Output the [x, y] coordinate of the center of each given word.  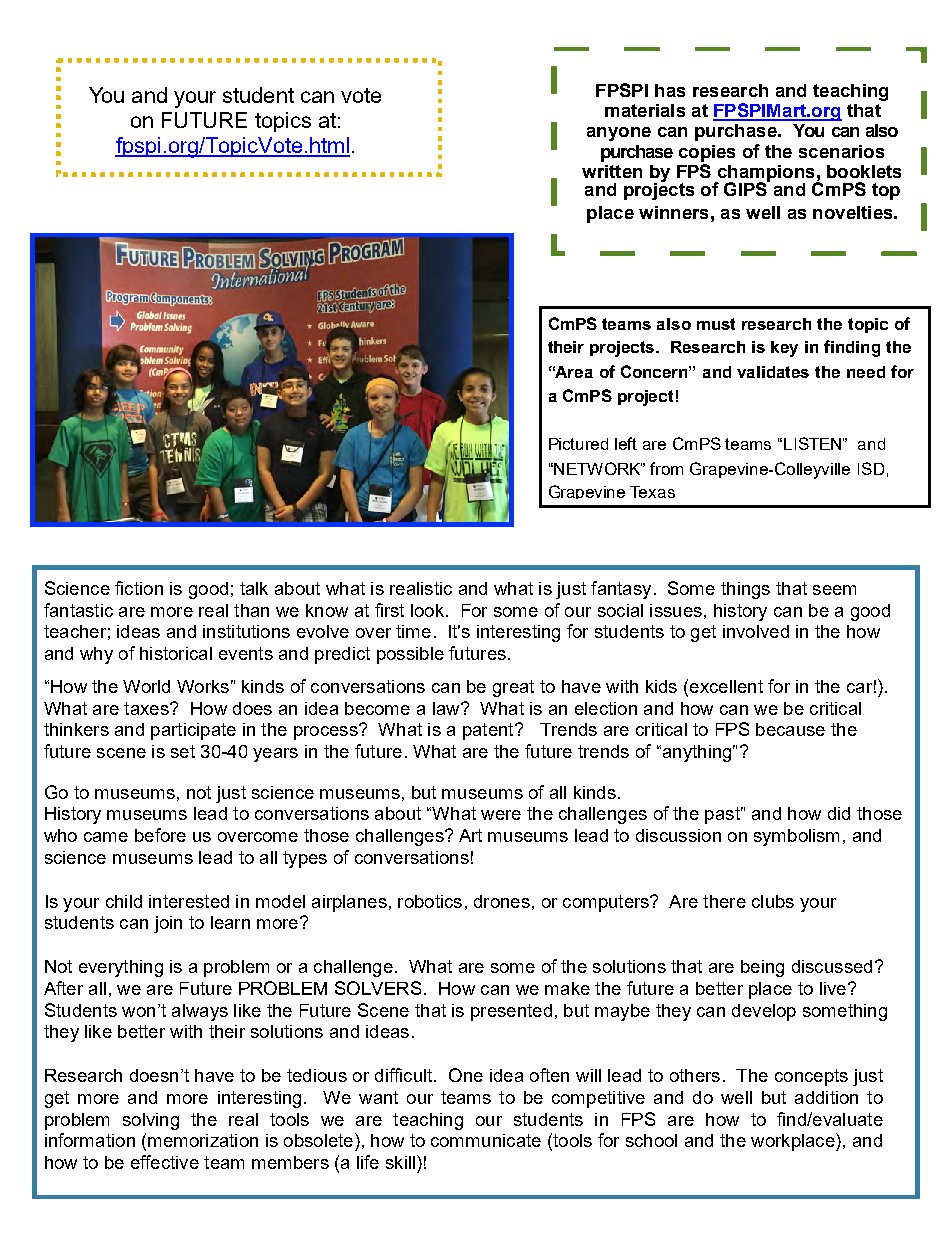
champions [766, 174]
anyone [619, 134]
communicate [486, 1140]
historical [176, 653]
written [612, 171]
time [413, 631]
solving [151, 1121]
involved [756, 631]
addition [826, 1097]
